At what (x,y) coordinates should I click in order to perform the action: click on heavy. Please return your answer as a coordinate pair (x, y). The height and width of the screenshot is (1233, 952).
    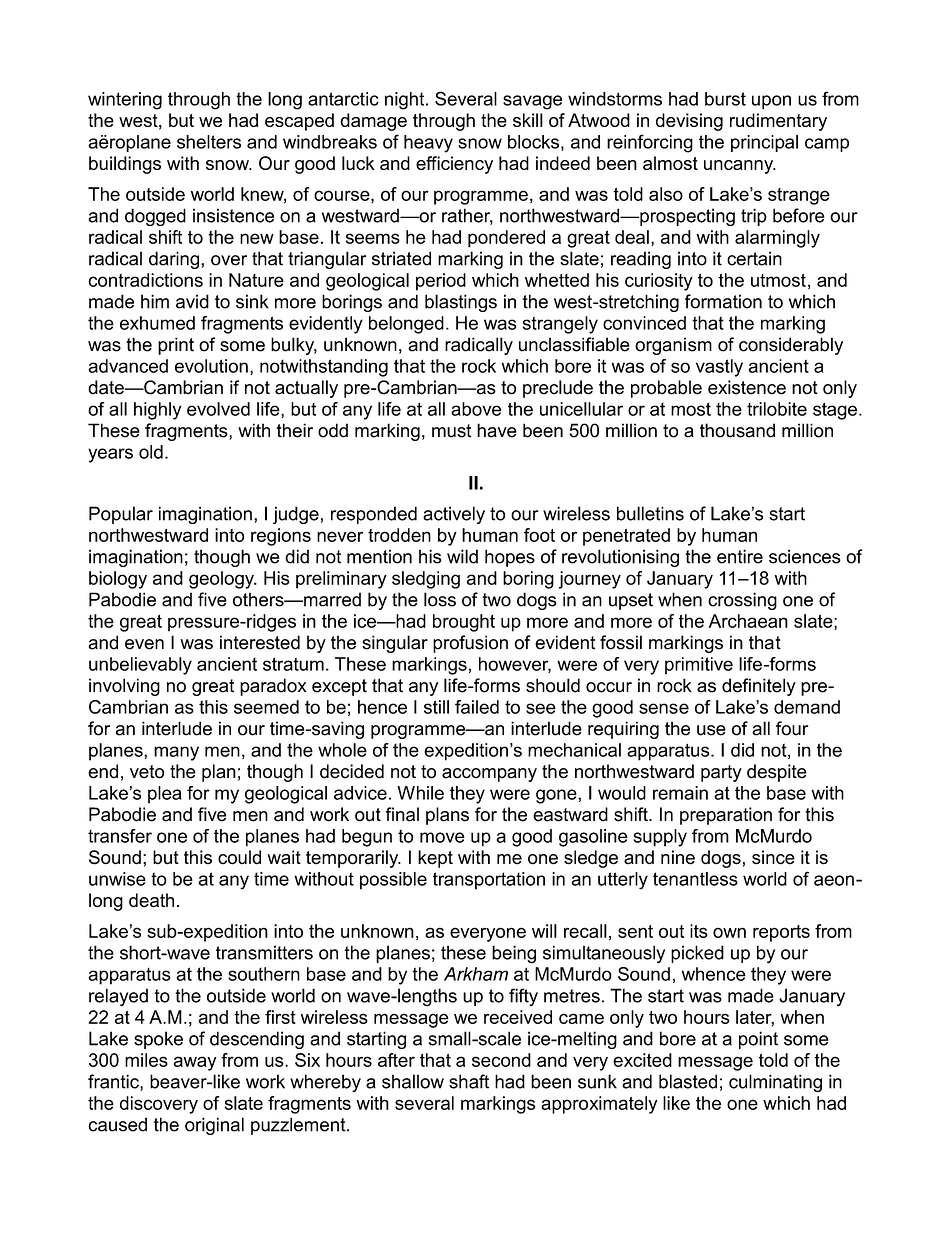
    Looking at the image, I should click on (428, 144).
